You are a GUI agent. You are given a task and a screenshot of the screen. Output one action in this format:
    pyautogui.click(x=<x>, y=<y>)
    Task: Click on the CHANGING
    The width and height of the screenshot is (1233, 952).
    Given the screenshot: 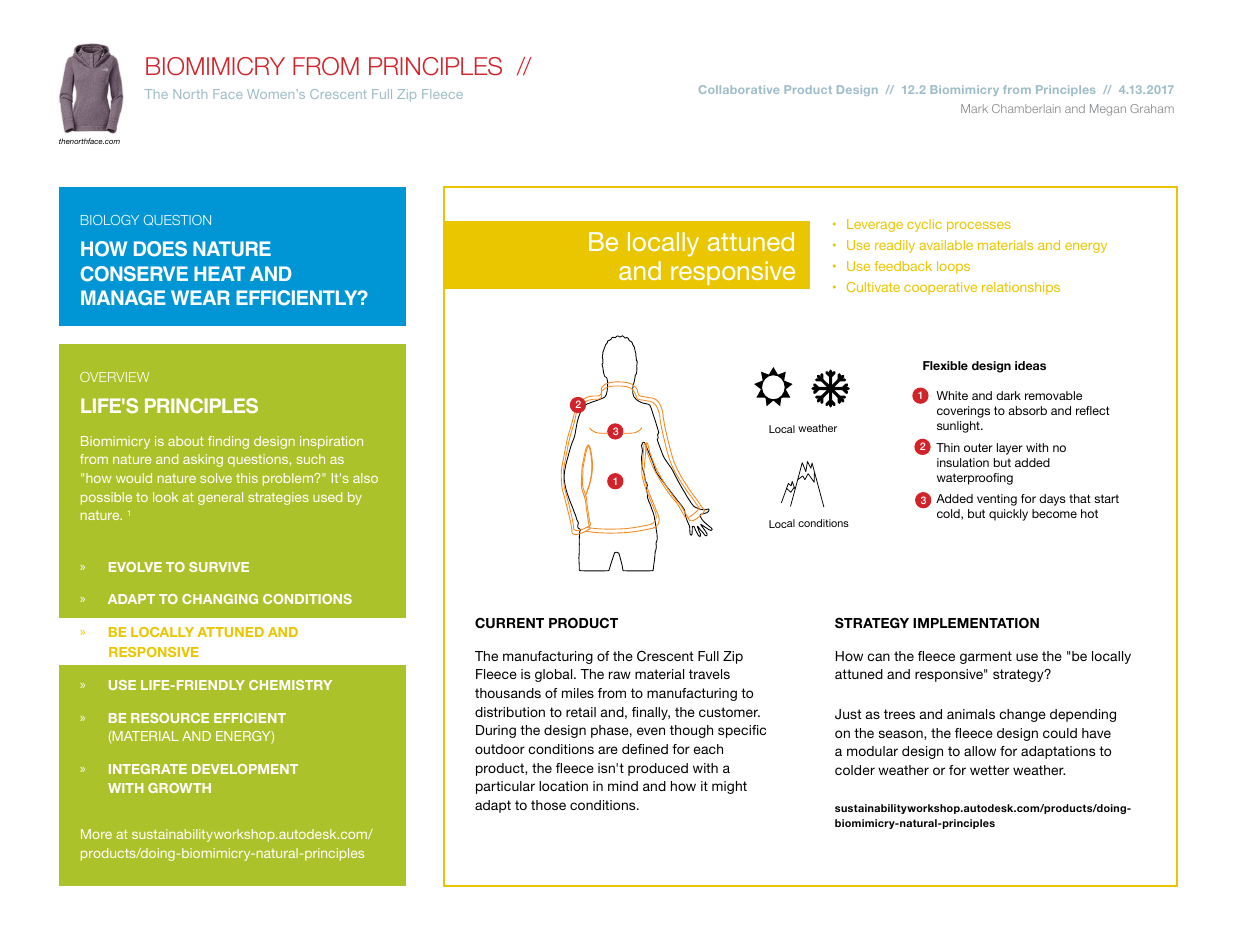 What is the action you would take?
    pyautogui.click(x=220, y=599)
